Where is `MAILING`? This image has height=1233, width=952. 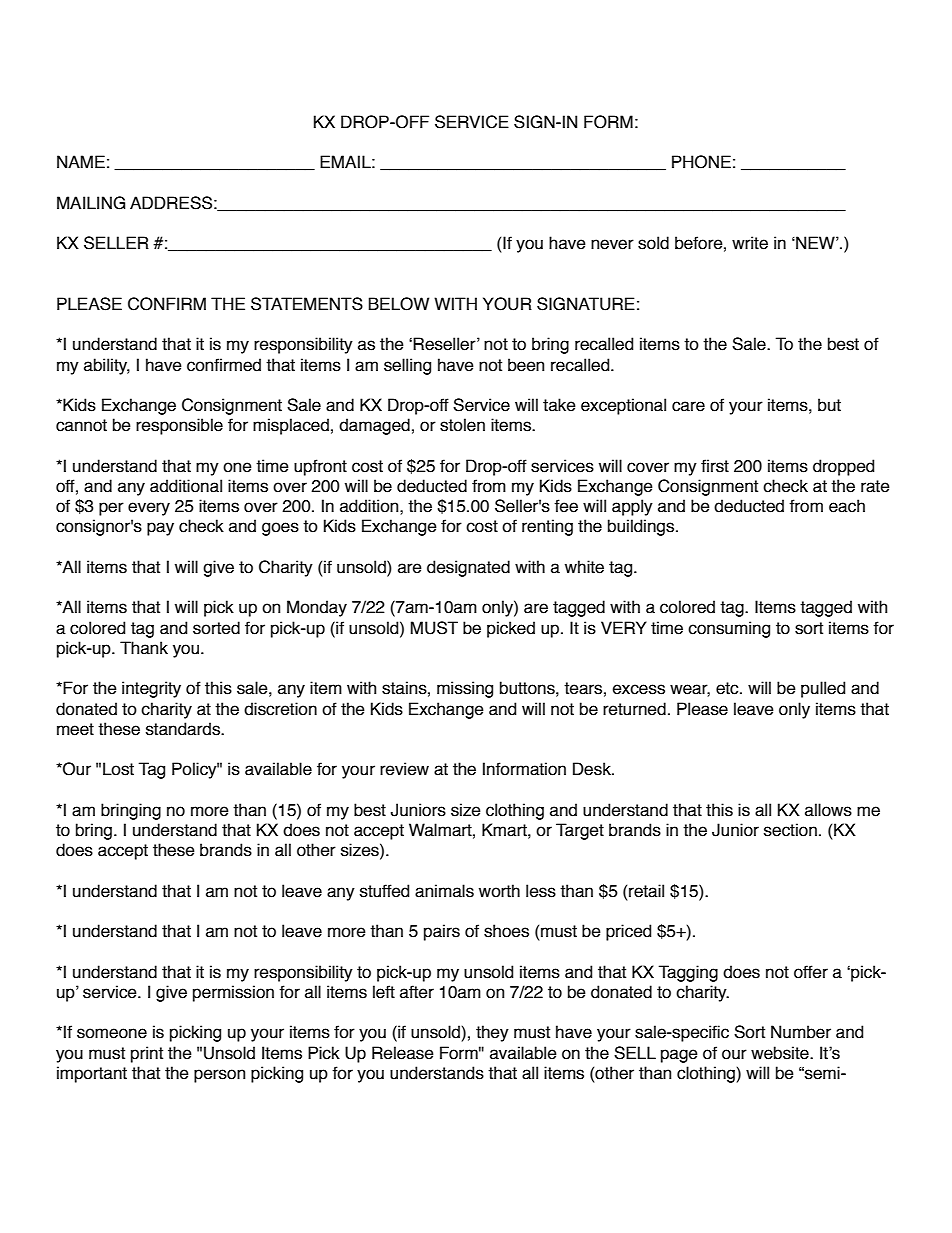
MAILING is located at coordinates (91, 203).
